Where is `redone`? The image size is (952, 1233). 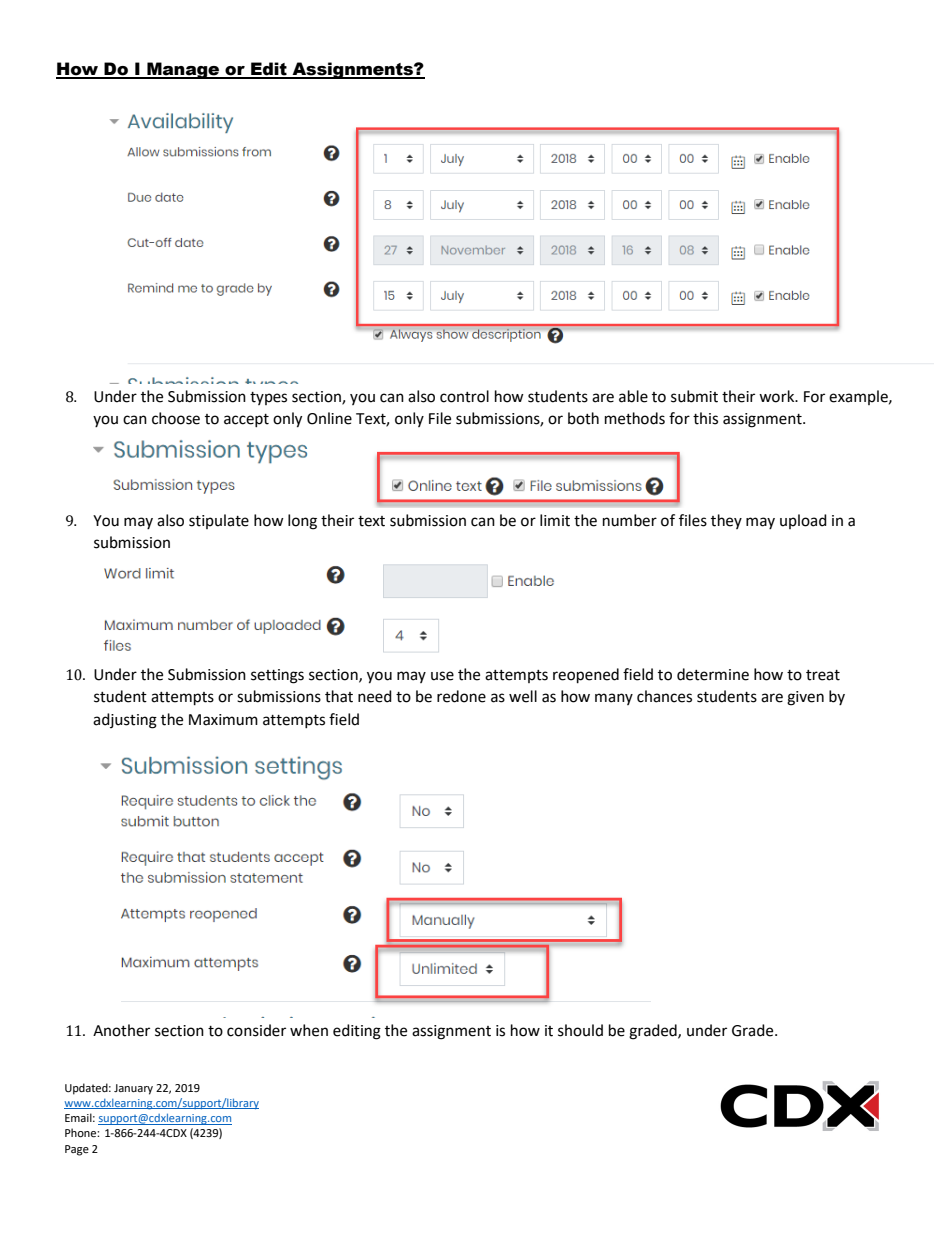
redone is located at coordinates (461, 696).
